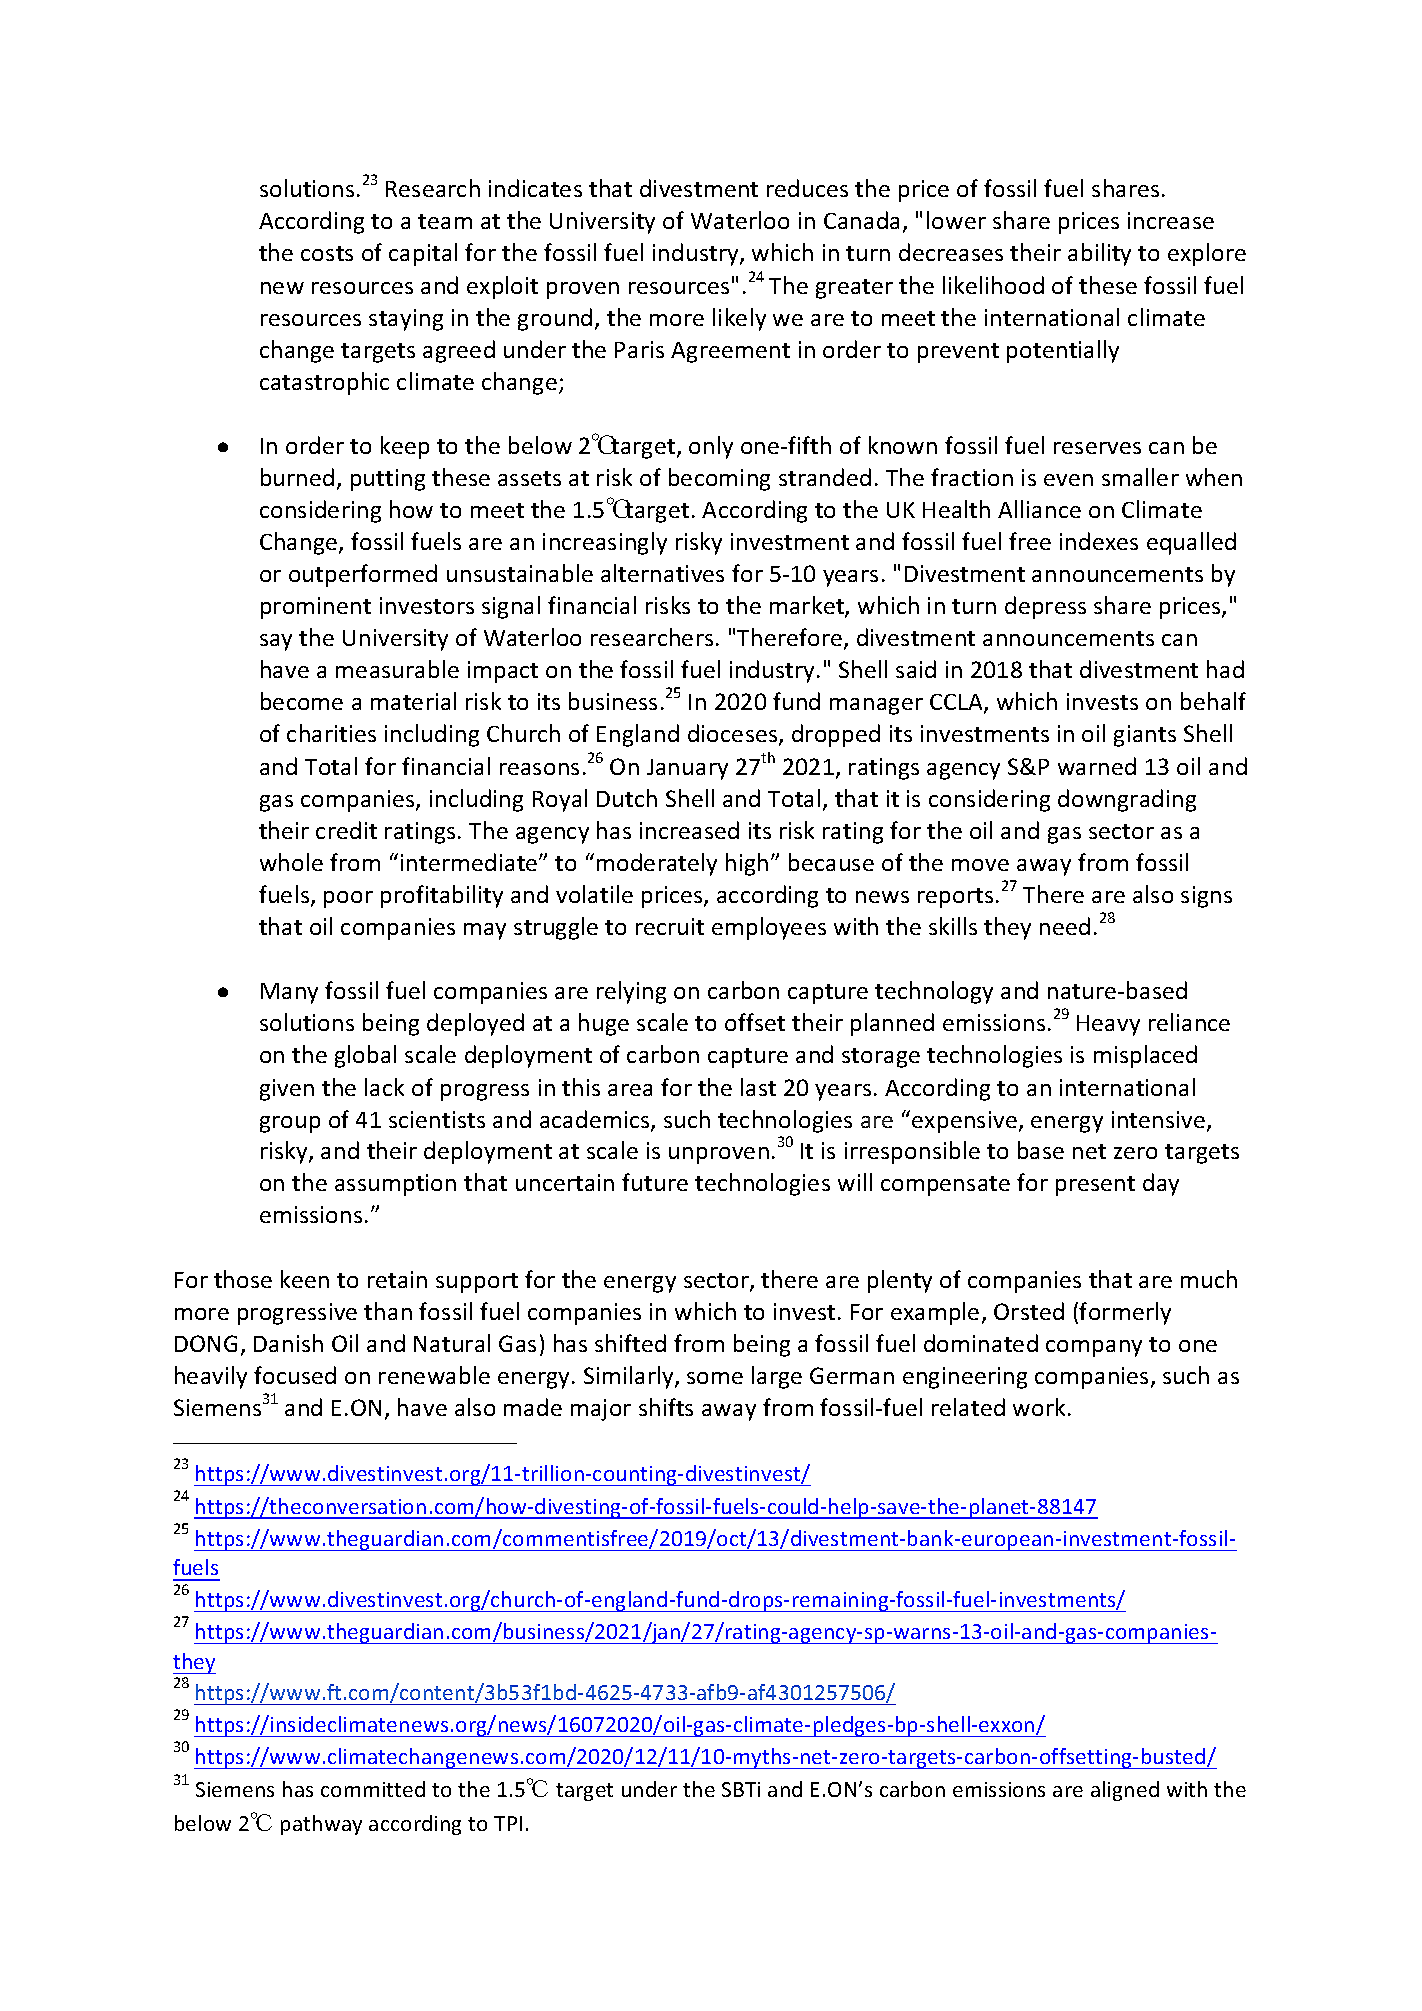  Describe the element at coordinates (739, 319) in the document. I see `likely` at that location.
